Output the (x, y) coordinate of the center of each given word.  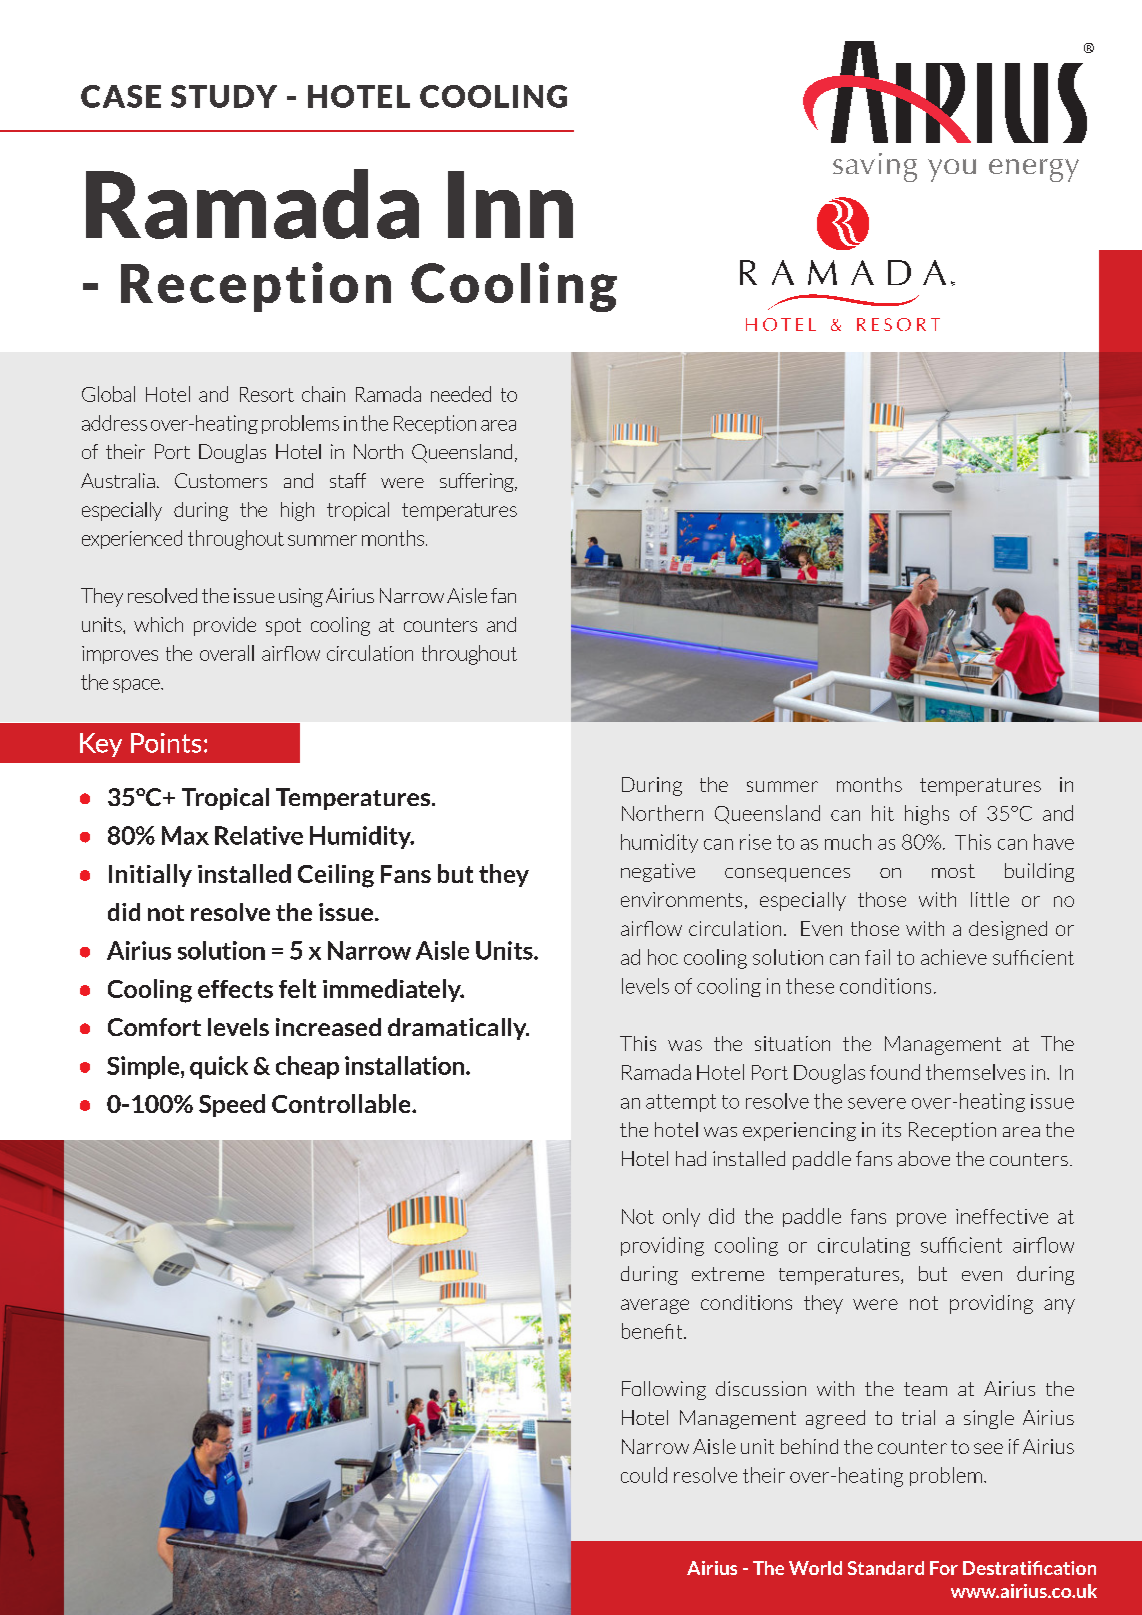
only (681, 1217)
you (952, 170)
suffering (478, 482)
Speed (232, 1105)
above (924, 1158)
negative (658, 872)
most (953, 871)
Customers (221, 480)
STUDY (224, 96)
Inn (510, 204)
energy (1034, 170)
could (644, 1475)
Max (185, 835)
